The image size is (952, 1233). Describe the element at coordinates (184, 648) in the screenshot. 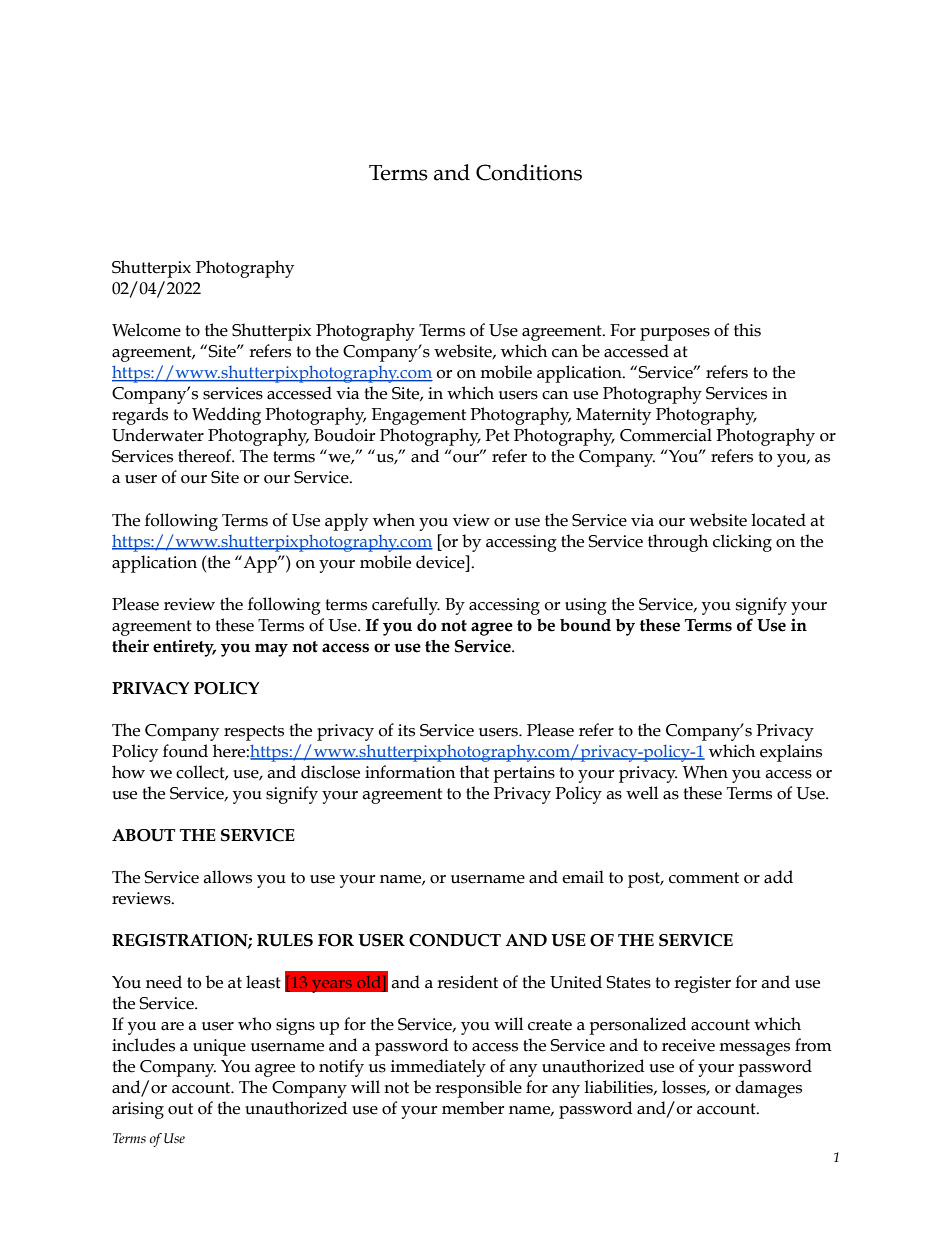

I see `entirety` at that location.
